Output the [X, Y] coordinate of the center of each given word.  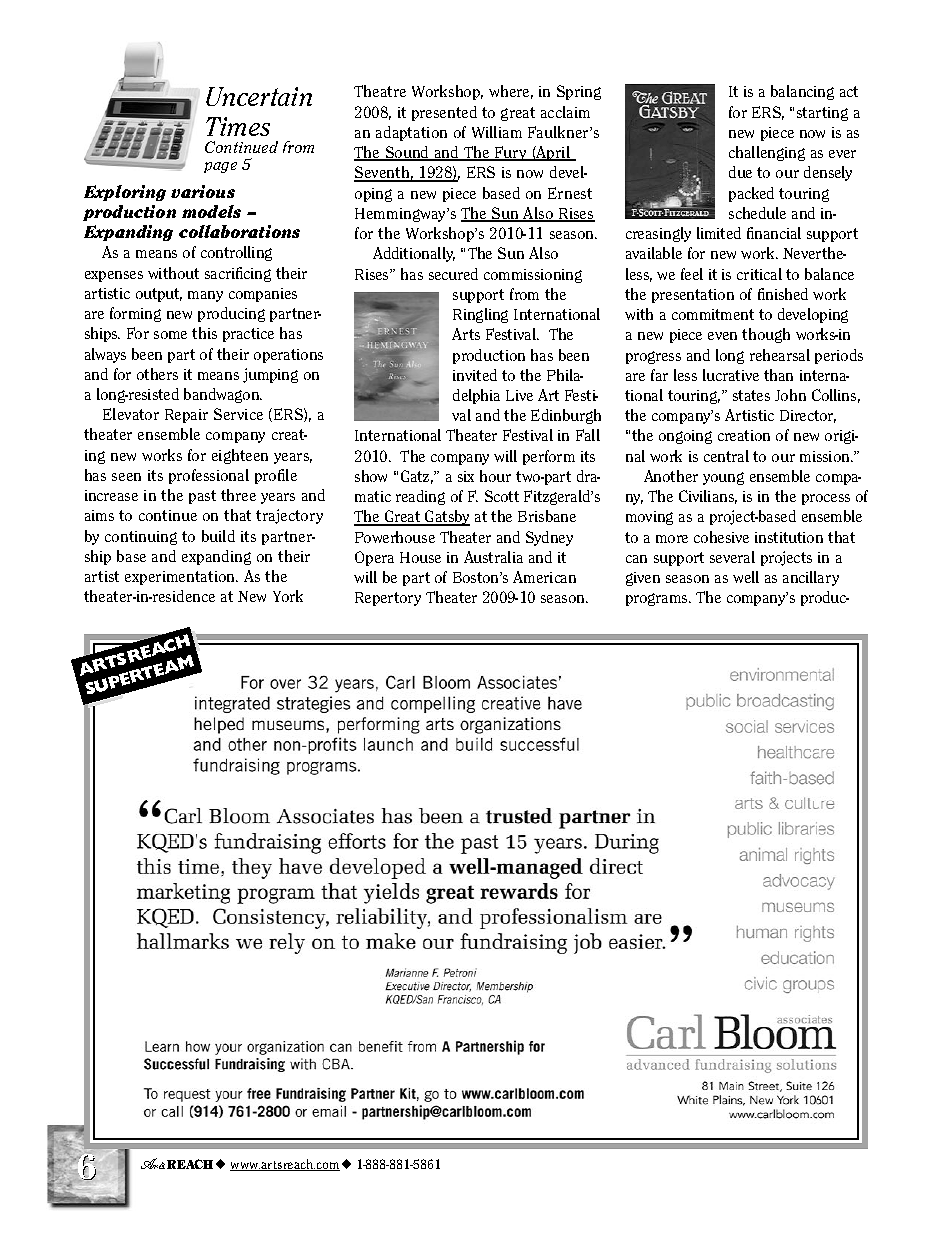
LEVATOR [135, 414]
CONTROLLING [236, 253]
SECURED [453, 274]
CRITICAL [759, 274]
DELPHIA [476, 396]
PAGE [220, 167]
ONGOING [685, 437]
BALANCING [802, 92]
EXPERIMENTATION [181, 578]
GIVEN [643, 579]
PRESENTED [444, 113]
